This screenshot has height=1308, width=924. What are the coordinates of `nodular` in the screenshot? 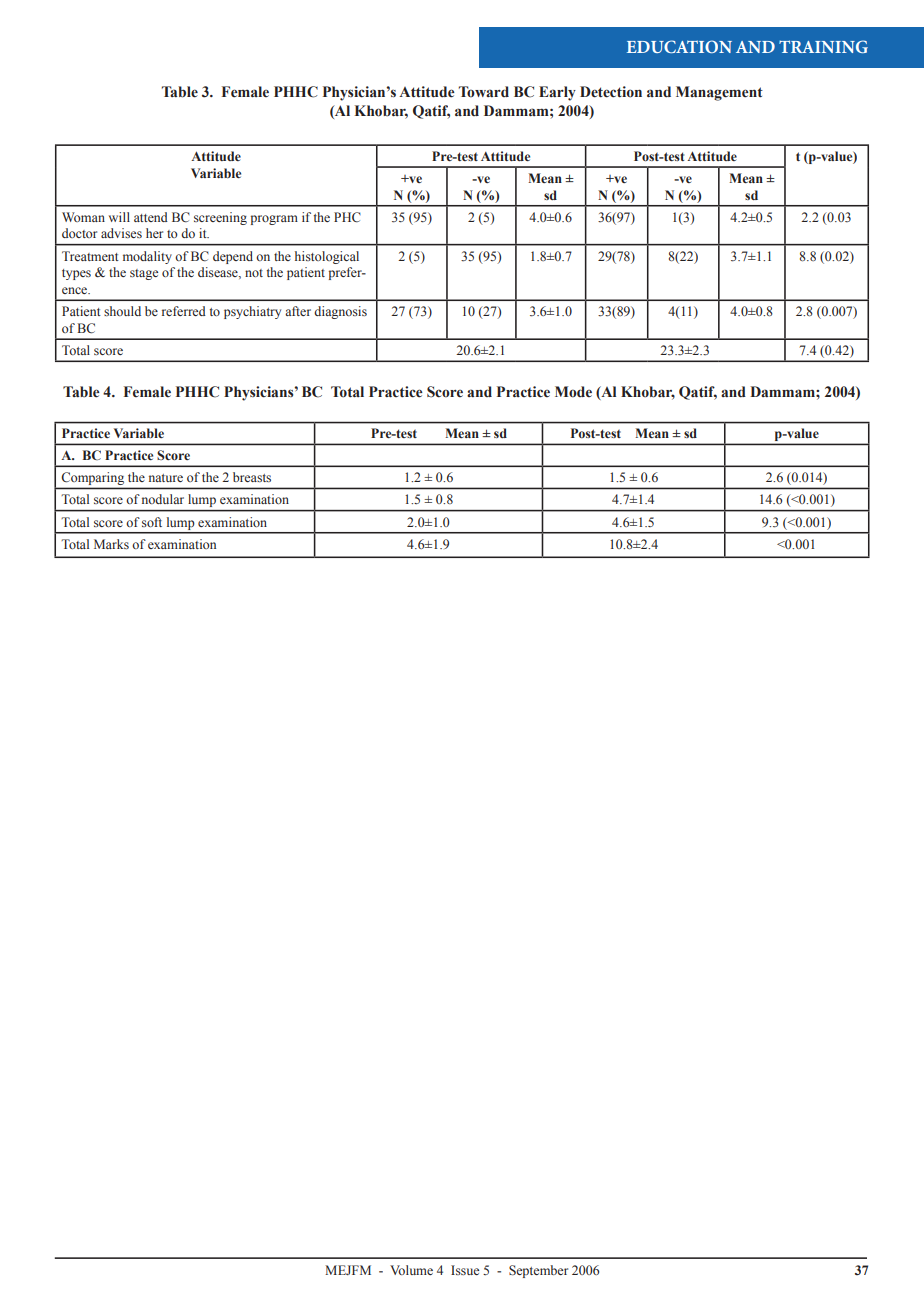 It's located at (163, 499).
